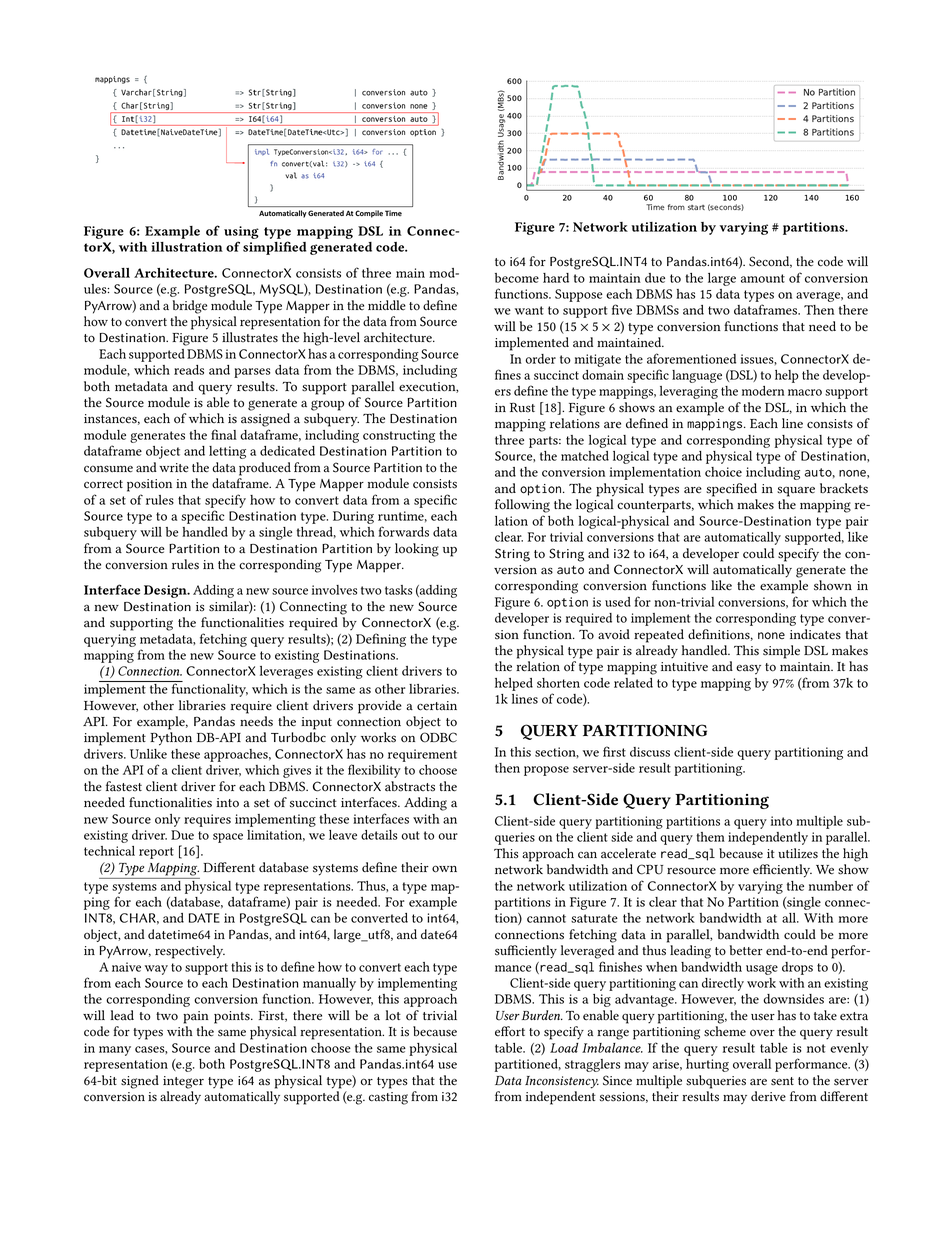 This screenshot has width=952, height=1233. Describe the element at coordinates (241, 232) in the screenshot. I see `using` at that location.
